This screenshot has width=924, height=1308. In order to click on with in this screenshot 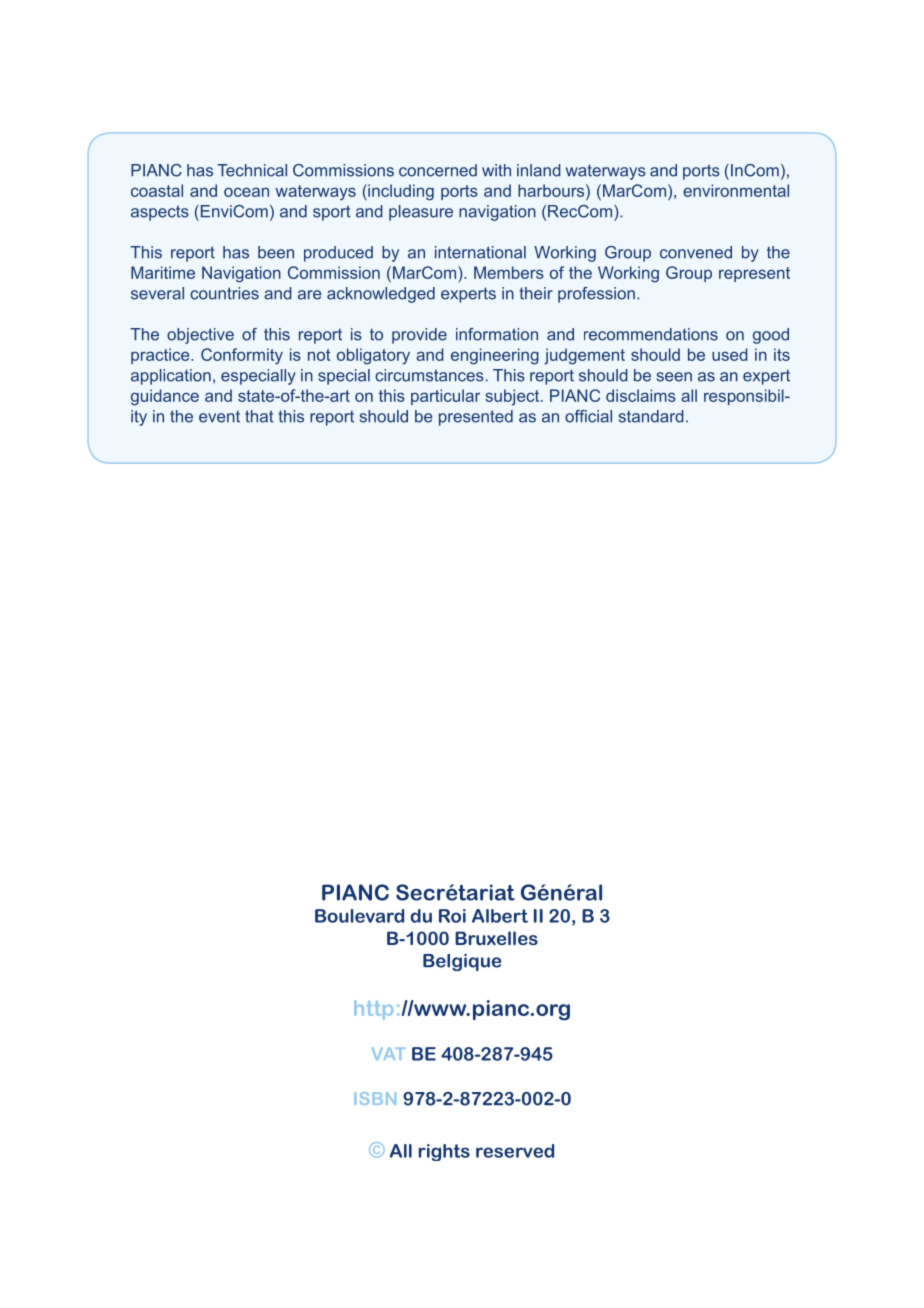, I will do `click(496, 170)`.
